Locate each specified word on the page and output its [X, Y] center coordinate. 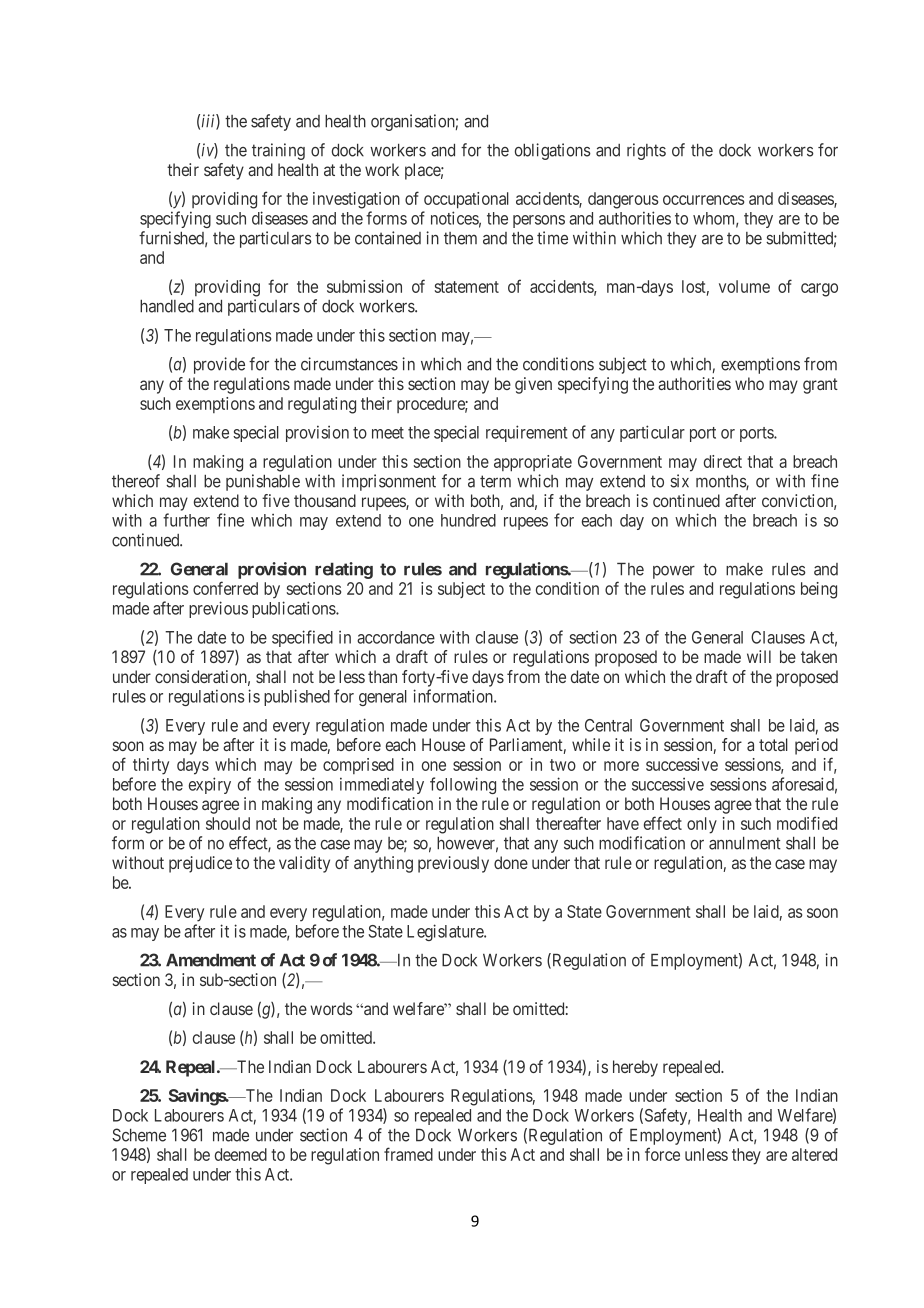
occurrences [703, 200]
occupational [466, 200]
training [278, 151]
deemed [241, 1154]
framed [408, 1154]
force [662, 1154]
